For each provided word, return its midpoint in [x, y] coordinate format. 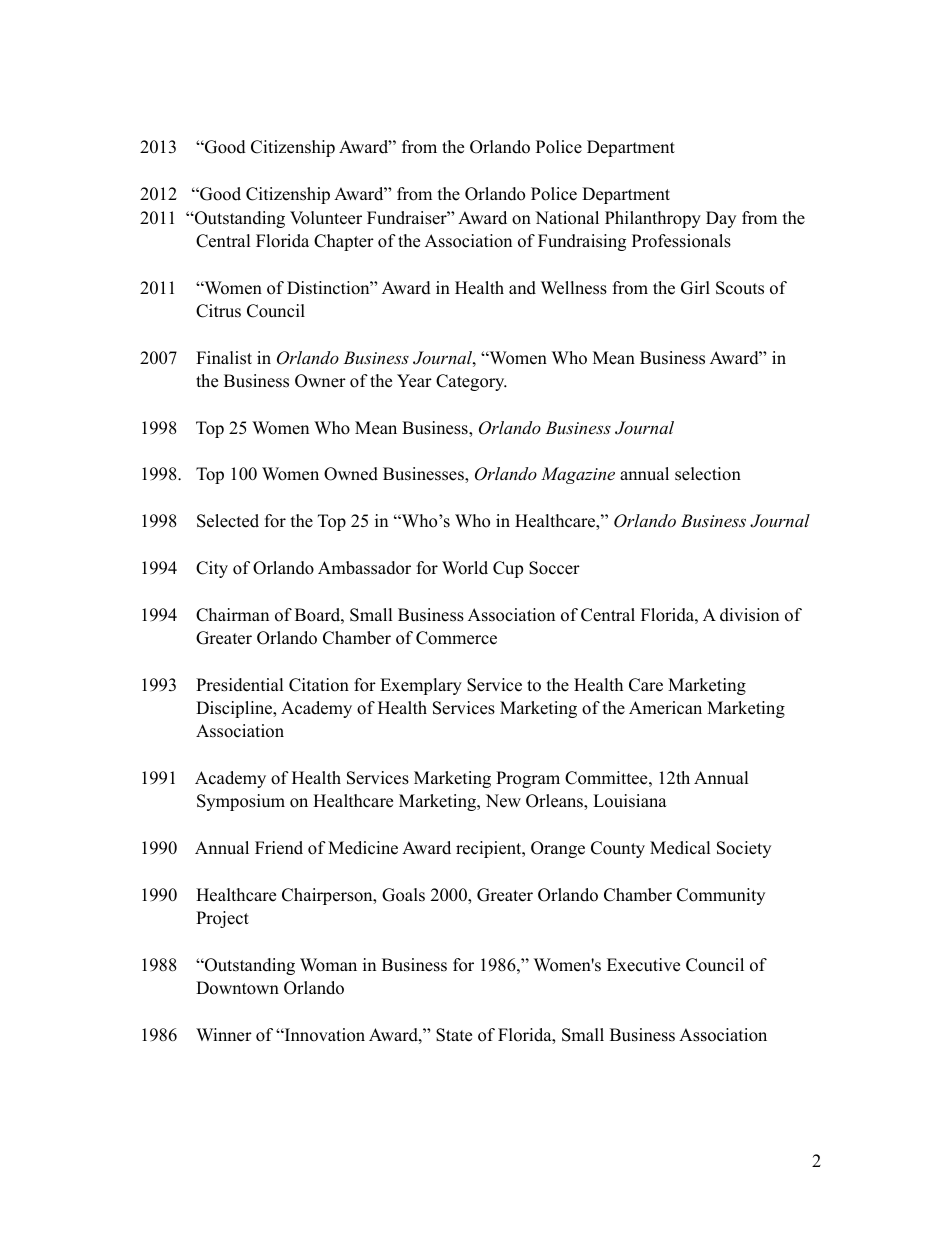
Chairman [232, 615]
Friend [279, 848]
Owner [320, 381]
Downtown [237, 988]
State [454, 1035]
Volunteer [326, 218]
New [503, 801]
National [567, 218]
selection [708, 474]
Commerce [456, 638]
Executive [643, 965]
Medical [680, 848]
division [749, 615]
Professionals [681, 241]
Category [471, 382]
